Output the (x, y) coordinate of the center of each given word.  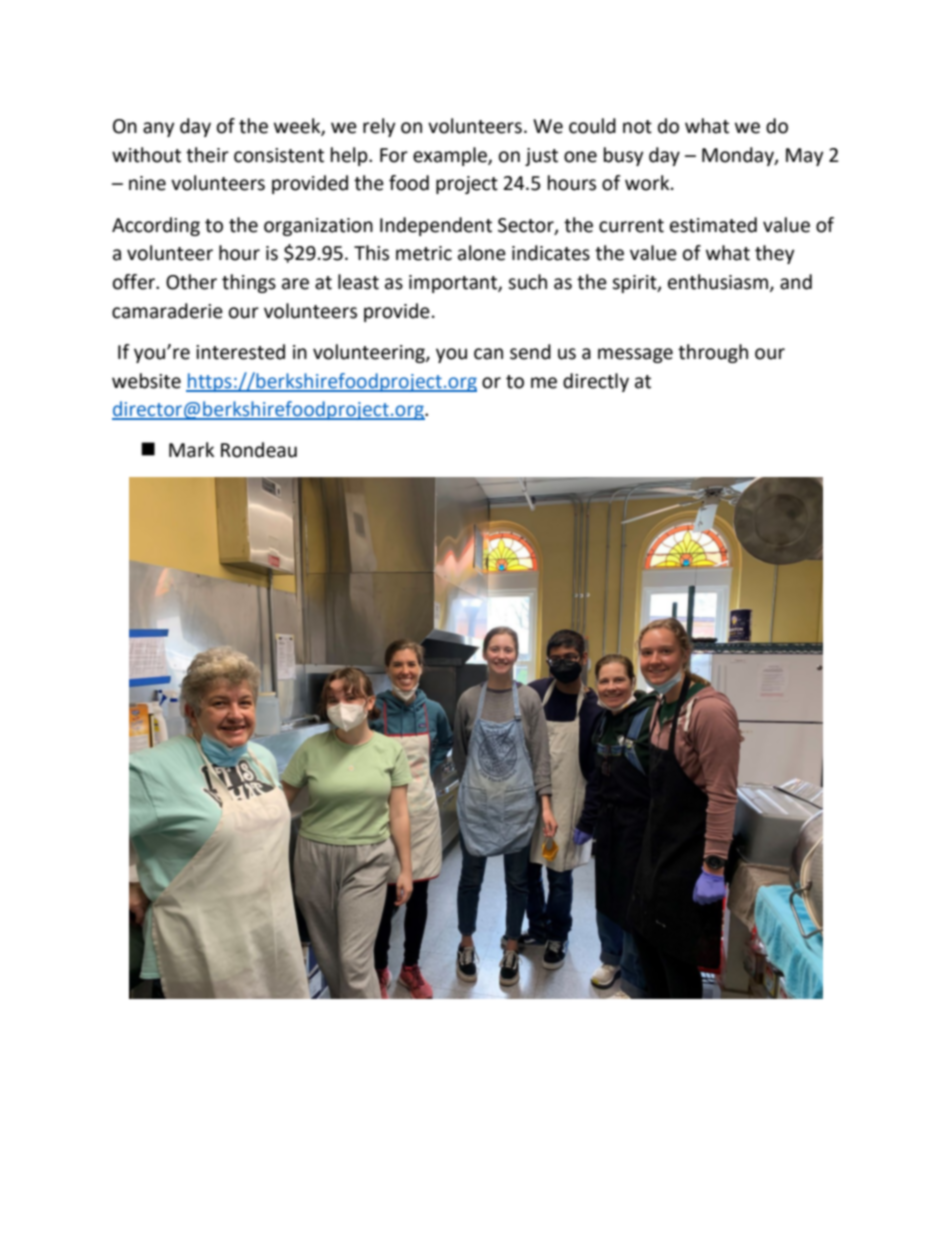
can (488, 354)
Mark (191, 450)
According (156, 226)
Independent (436, 226)
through (713, 353)
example (451, 156)
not (637, 127)
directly (596, 382)
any (159, 129)
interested (240, 352)
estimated (713, 225)
